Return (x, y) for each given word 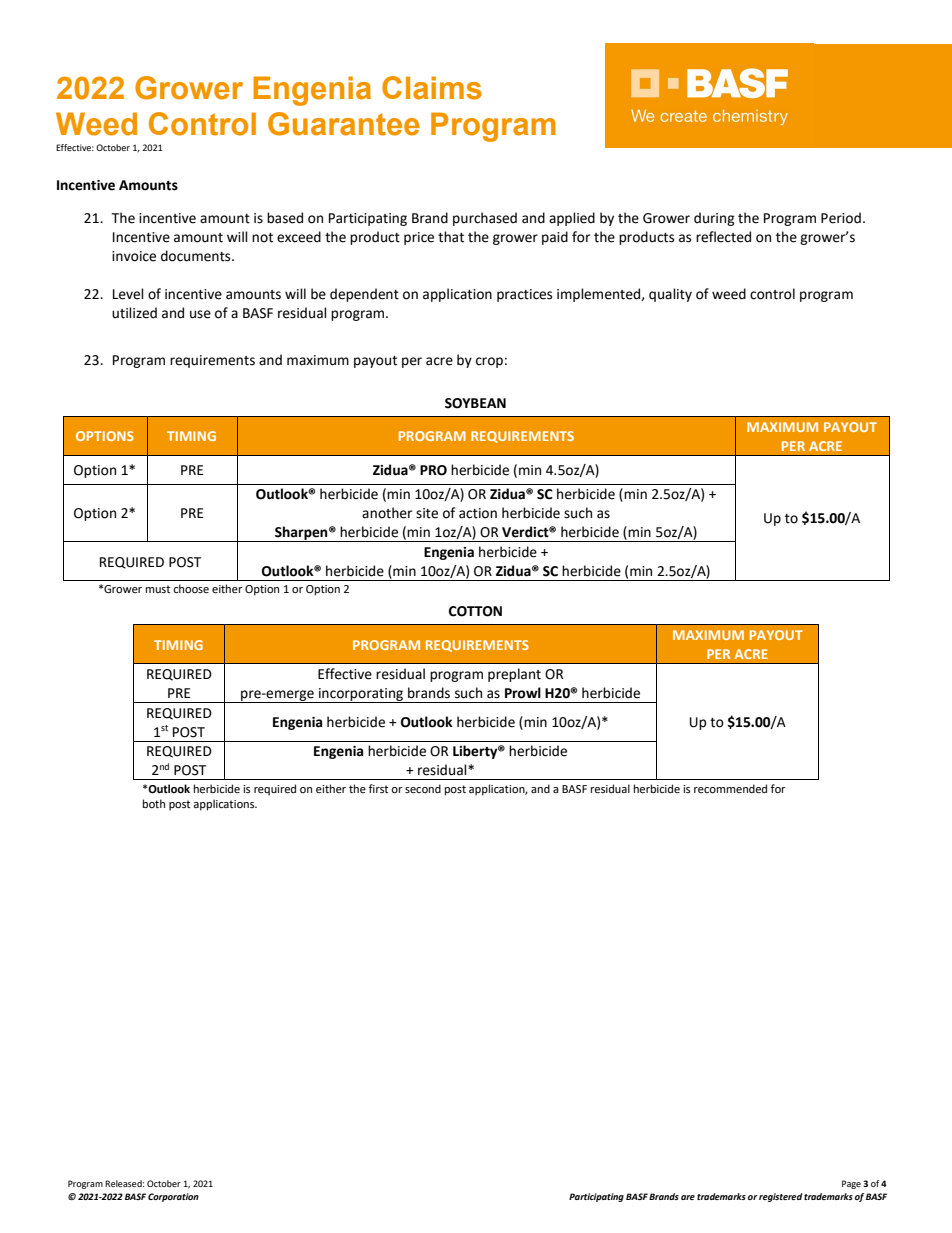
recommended (730, 789)
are (688, 1197)
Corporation (173, 1197)
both (154, 803)
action (478, 513)
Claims (432, 88)
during (714, 219)
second (423, 789)
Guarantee (344, 124)
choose (191, 589)
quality (670, 295)
